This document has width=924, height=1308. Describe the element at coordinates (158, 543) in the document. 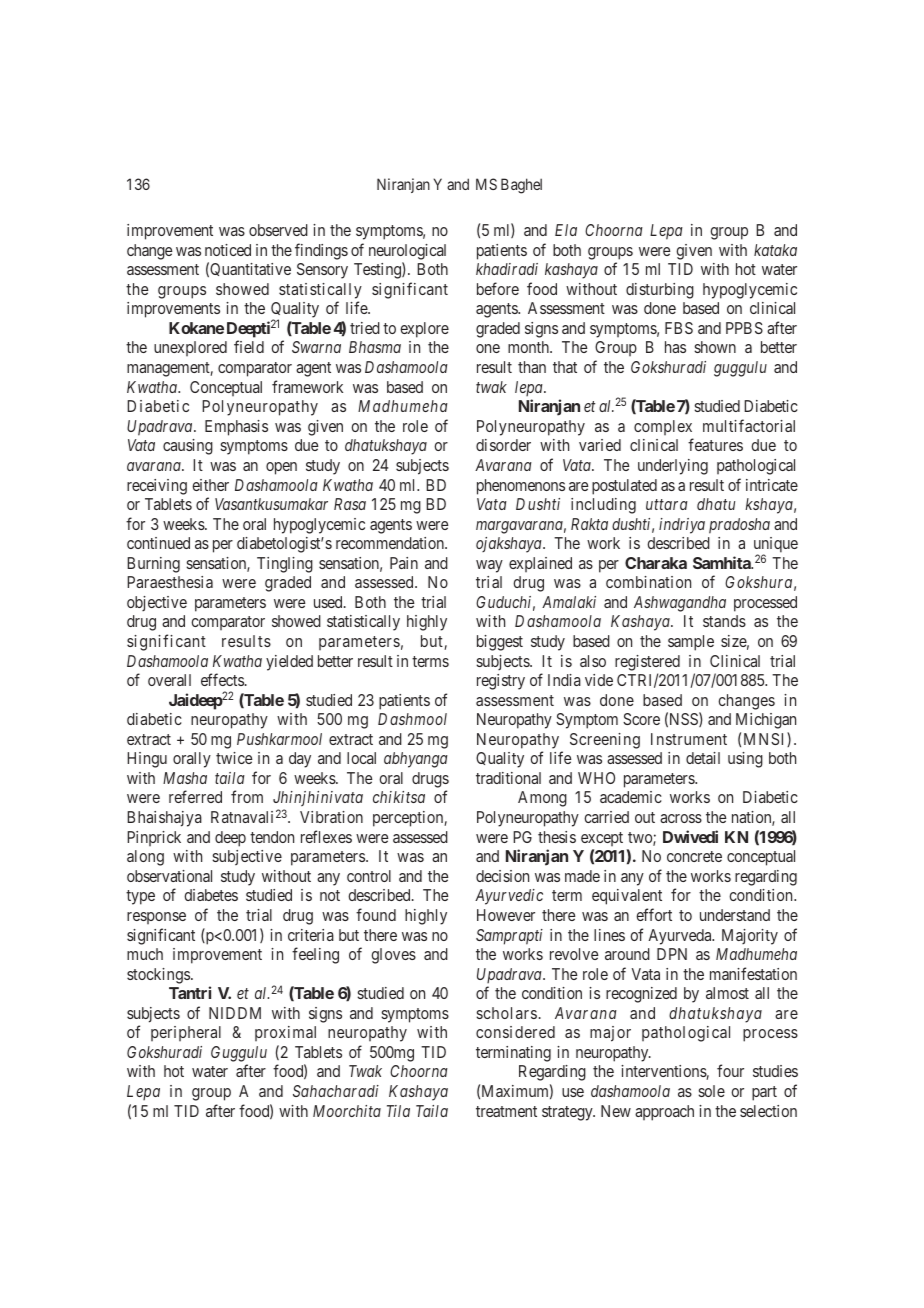

I see `continued` at that location.
